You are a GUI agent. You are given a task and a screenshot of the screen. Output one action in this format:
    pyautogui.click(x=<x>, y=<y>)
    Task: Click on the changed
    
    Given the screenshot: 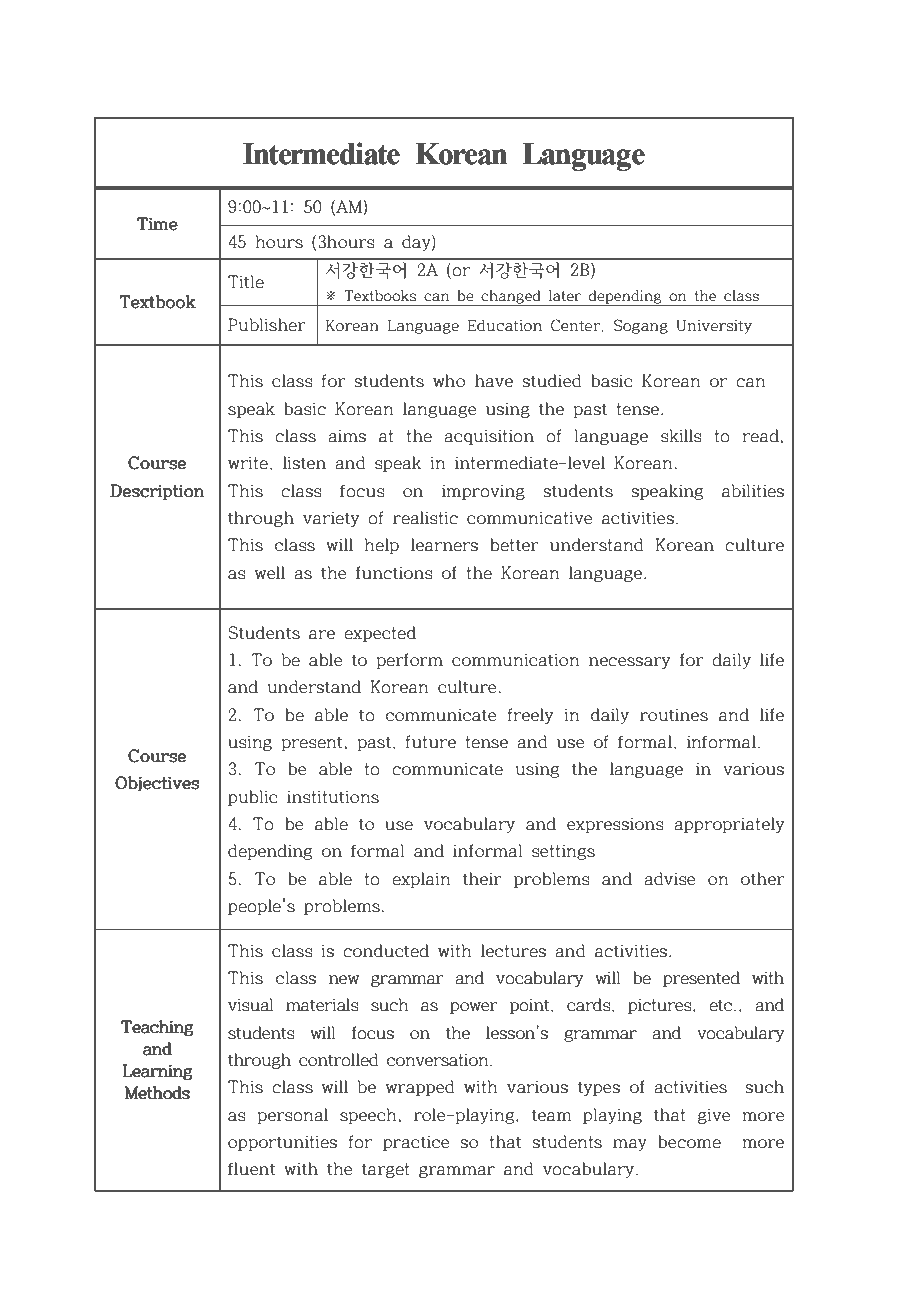 What is the action you would take?
    pyautogui.click(x=511, y=298)
